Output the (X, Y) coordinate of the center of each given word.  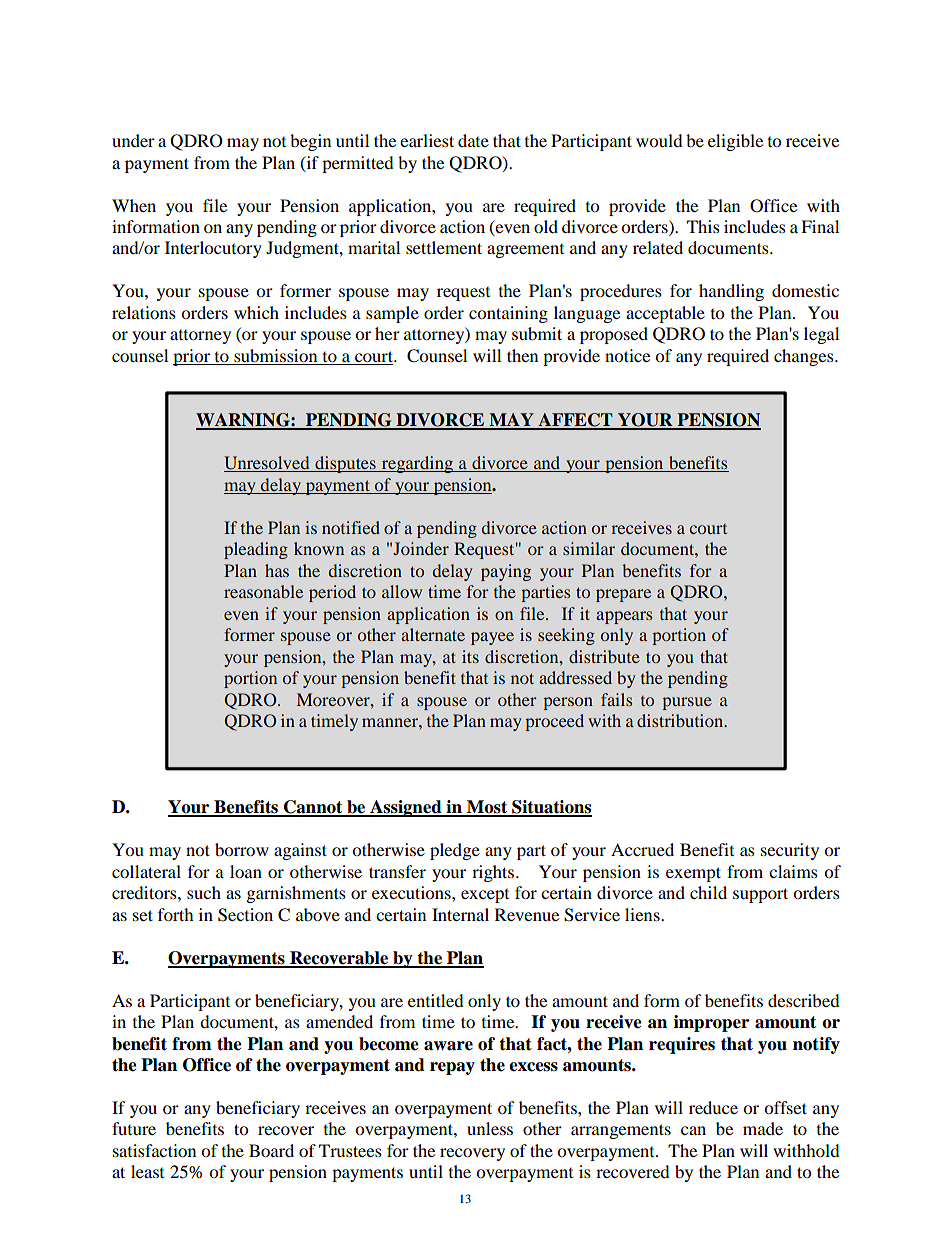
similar (589, 548)
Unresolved (268, 464)
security (790, 851)
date (473, 140)
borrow (242, 849)
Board (271, 1150)
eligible (735, 142)
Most (487, 808)
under (133, 140)
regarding (417, 464)
